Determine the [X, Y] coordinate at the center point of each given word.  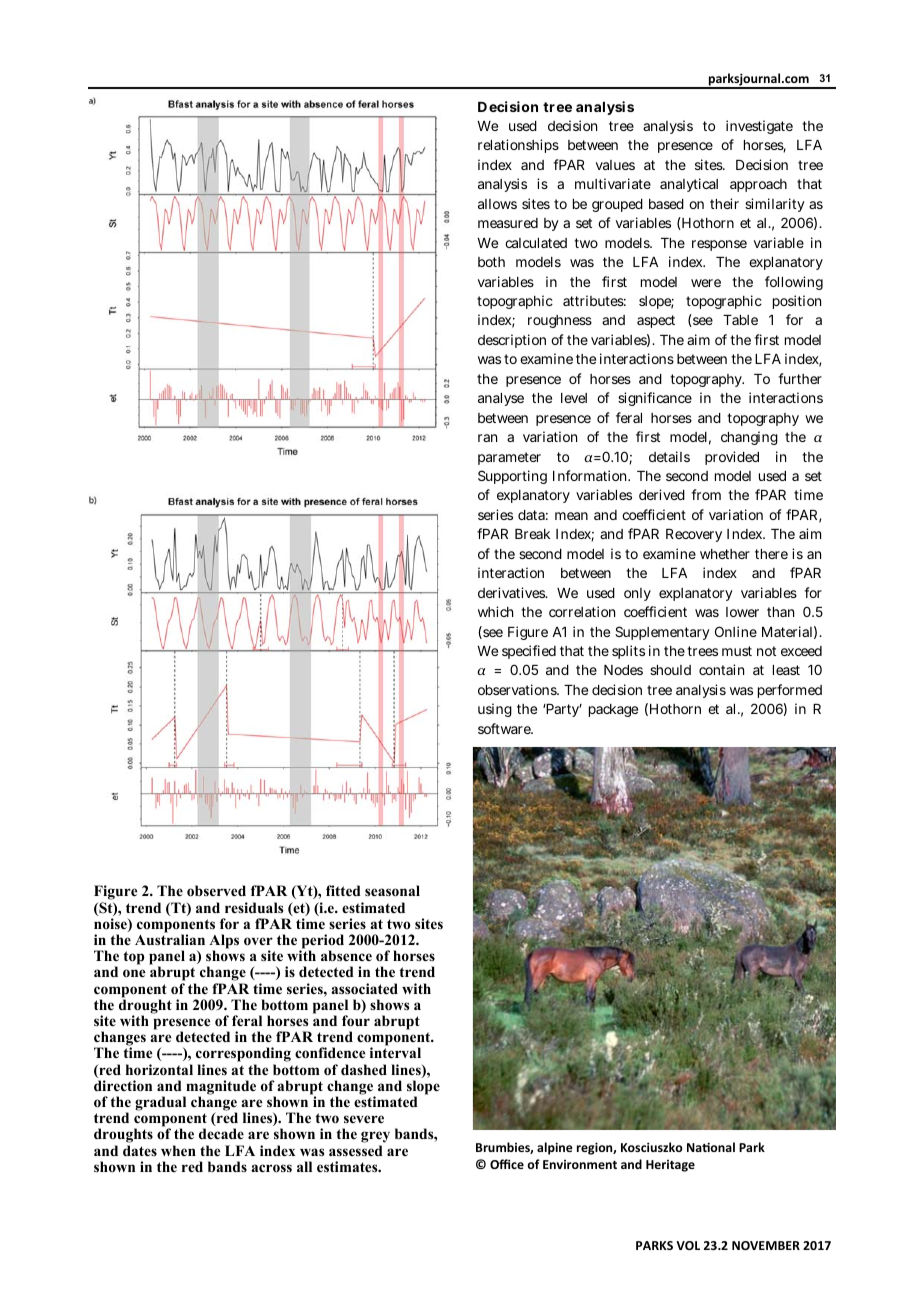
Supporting [512, 477]
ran [487, 438]
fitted [343, 890]
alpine [555, 1148]
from [706, 494]
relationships [518, 146]
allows [497, 204]
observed [216, 891]
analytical [689, 185]
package [613, 710]
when [178, 1150]
